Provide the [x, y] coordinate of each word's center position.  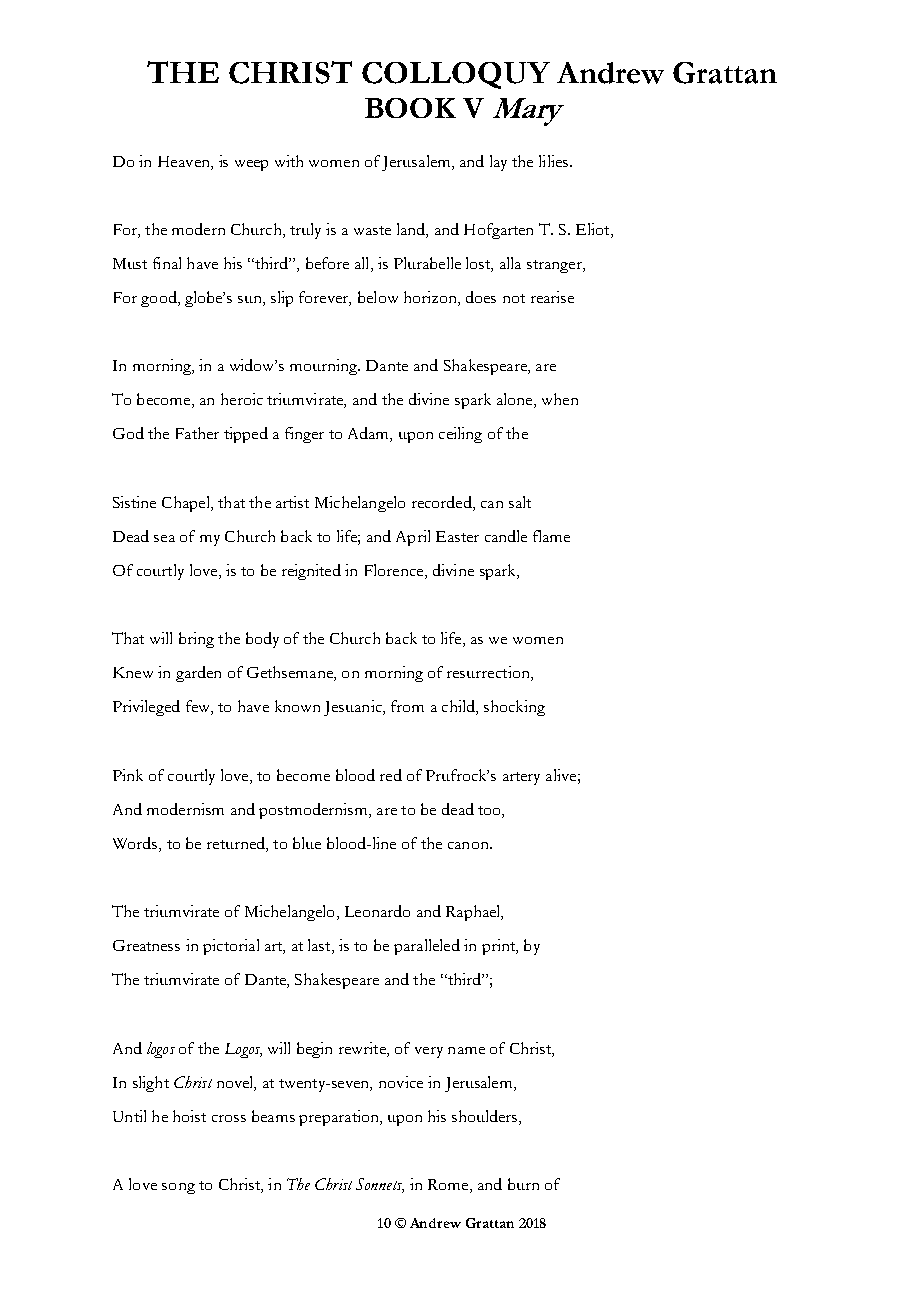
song [178, 1188]
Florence [395, 571]
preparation [340, 1118]
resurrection [489, 673]
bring [196, 640]
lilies [553, 161]
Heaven [185, 161]
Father [197, 433]
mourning [325, 367]
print [500, 947]
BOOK [410, 108]
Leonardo [377, 911]
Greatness [146, 945]
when [560, 399]
